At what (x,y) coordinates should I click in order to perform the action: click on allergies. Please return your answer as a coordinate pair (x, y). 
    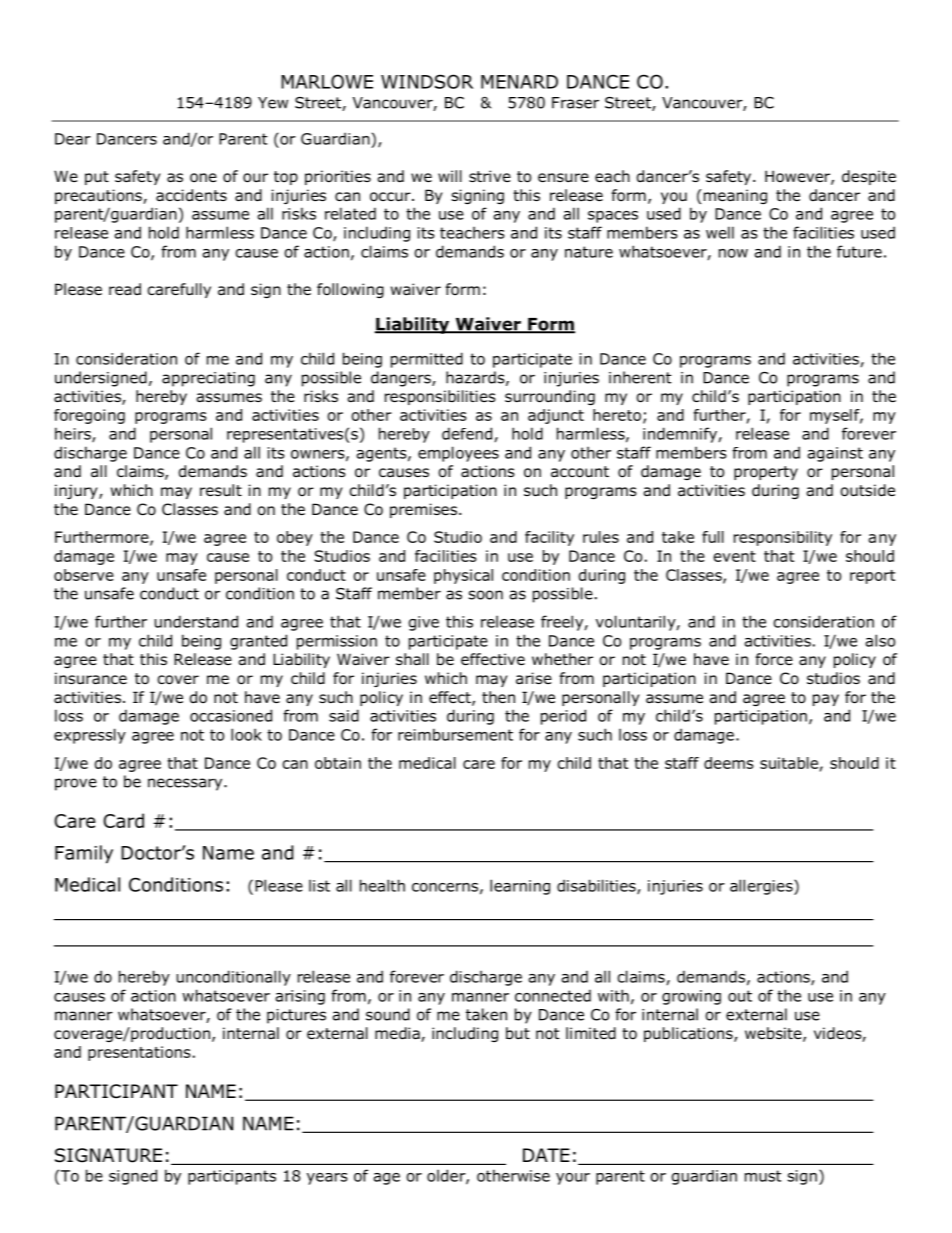
    Looking at the image, I should click on (762, 887).
